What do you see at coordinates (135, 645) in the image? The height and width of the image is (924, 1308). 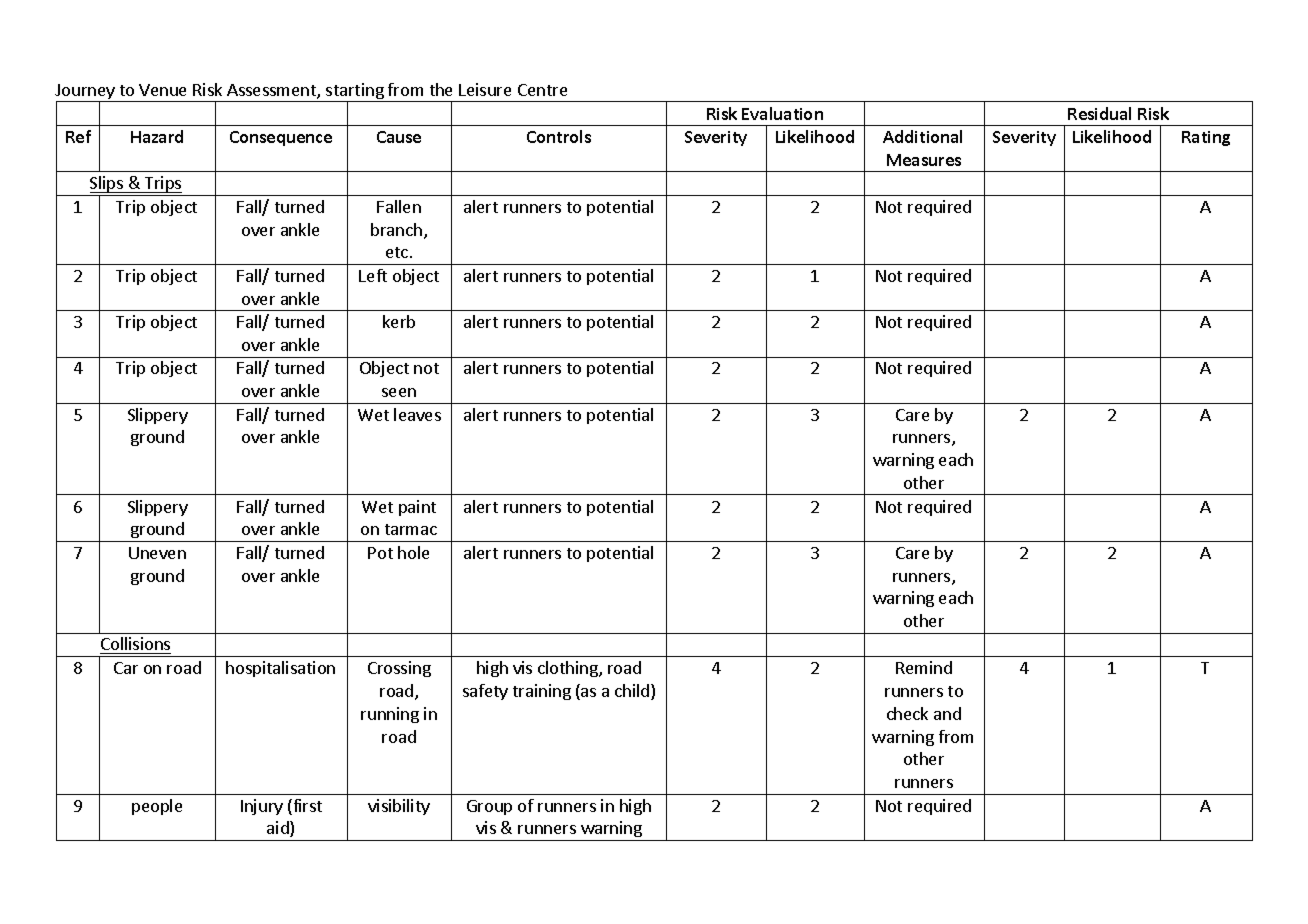 I see `Collisions` at bounding box center [135, 645].
